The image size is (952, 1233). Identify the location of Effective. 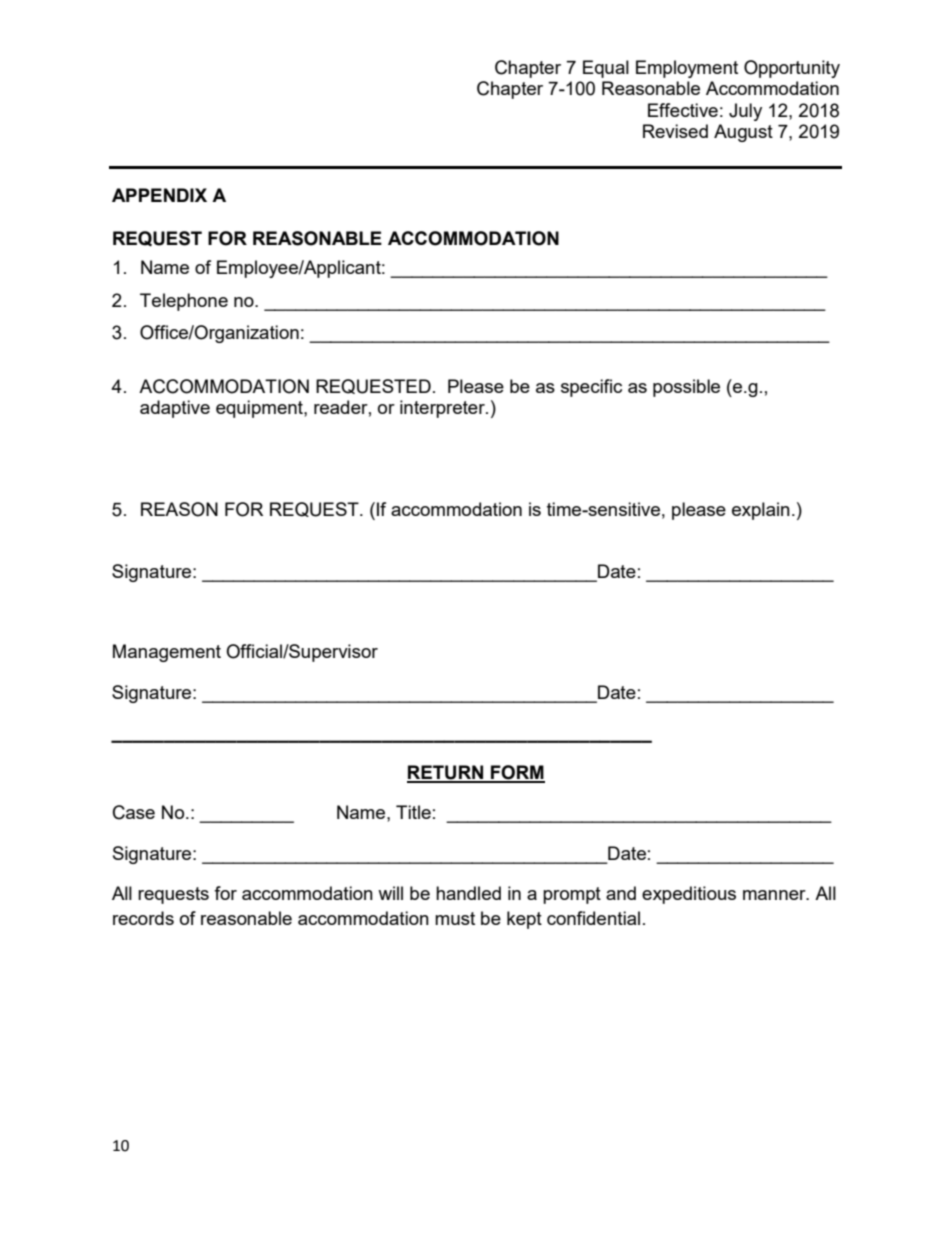
(683, 110).
